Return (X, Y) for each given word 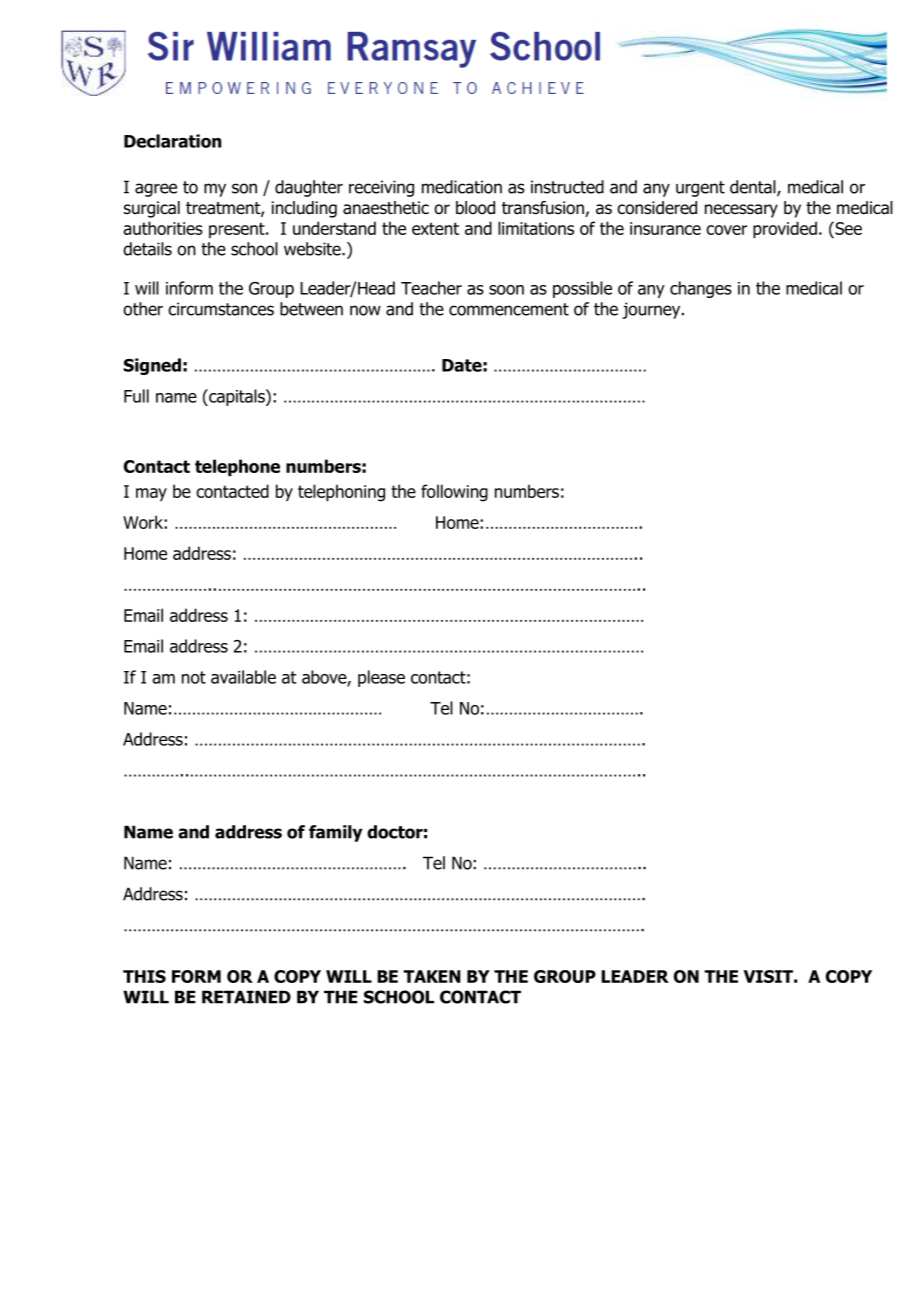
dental (754, 188)
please (381, 678)
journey (653, 310)
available (243, 677)
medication (462, 187)
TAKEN (432, 976)
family (335, 833)
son (244, 188)
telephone (237, 468)
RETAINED (246, 997)
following (454, 493)
